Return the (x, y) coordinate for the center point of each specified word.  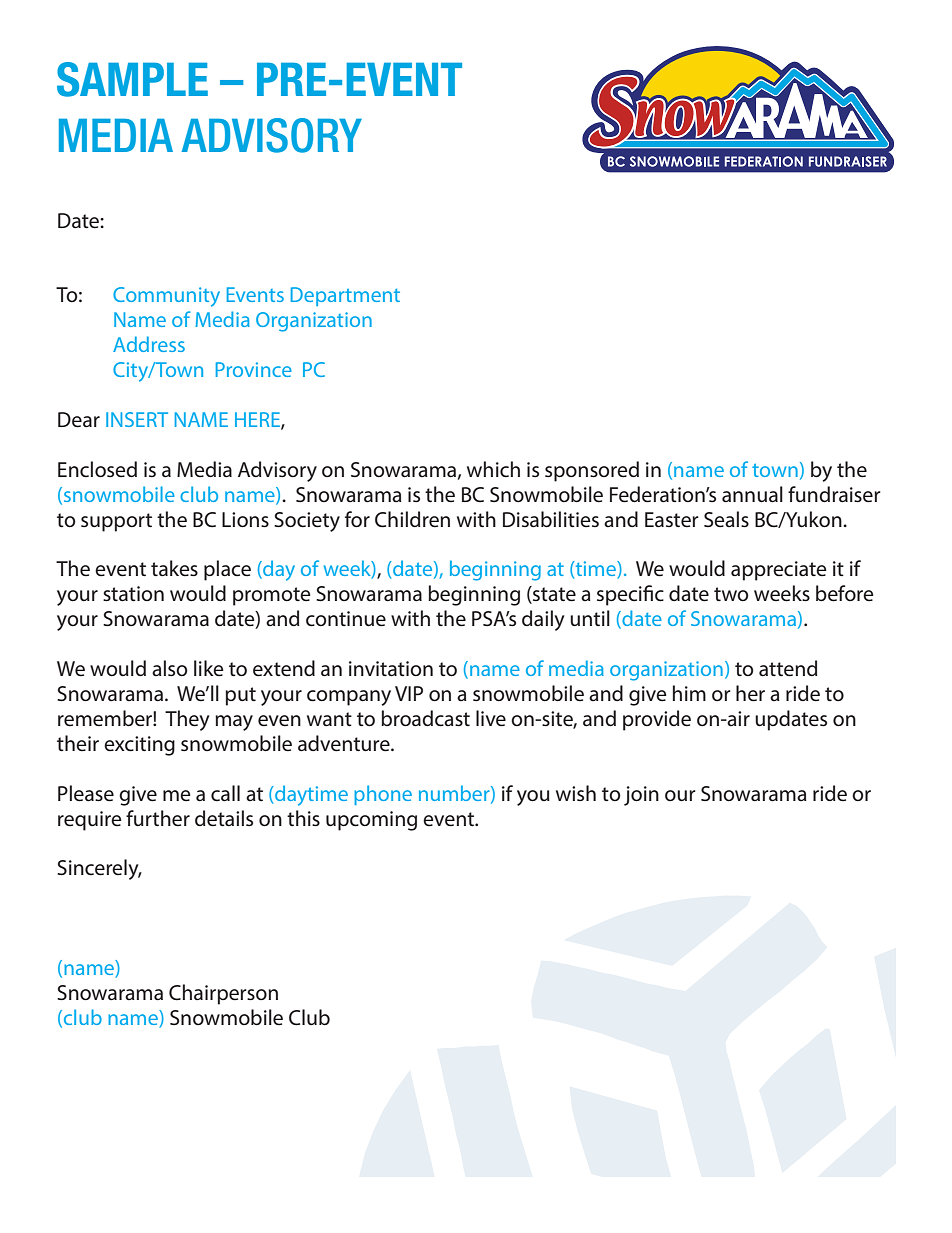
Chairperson (223, 994)
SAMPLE (132, 79)
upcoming (371, 821)
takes (174, 568)
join (641, 796)
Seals (726, 519)
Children (412, 519)
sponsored (592, 471)
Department (345, 296)
